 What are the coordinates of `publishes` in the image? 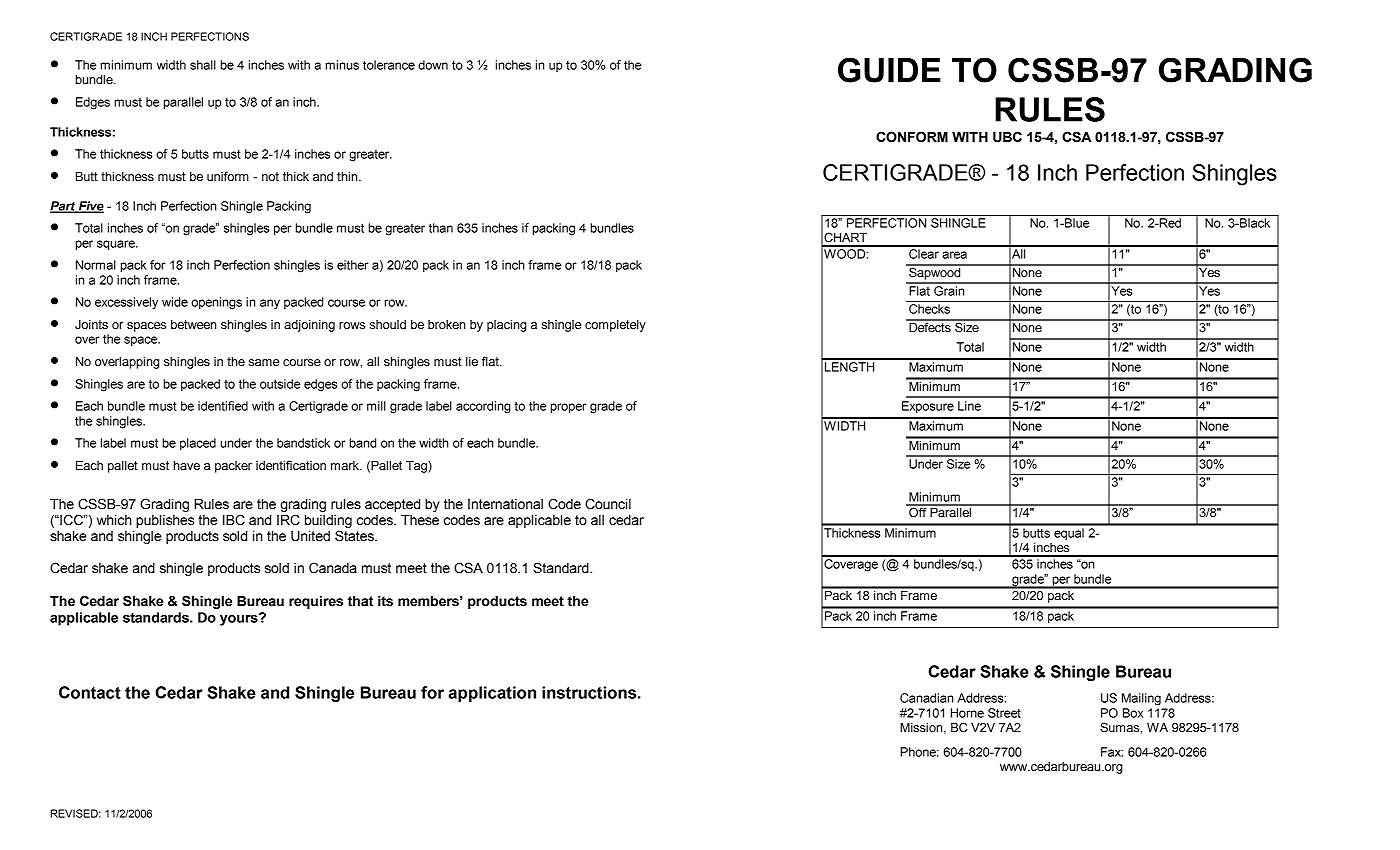 It's located at (165, 521).
